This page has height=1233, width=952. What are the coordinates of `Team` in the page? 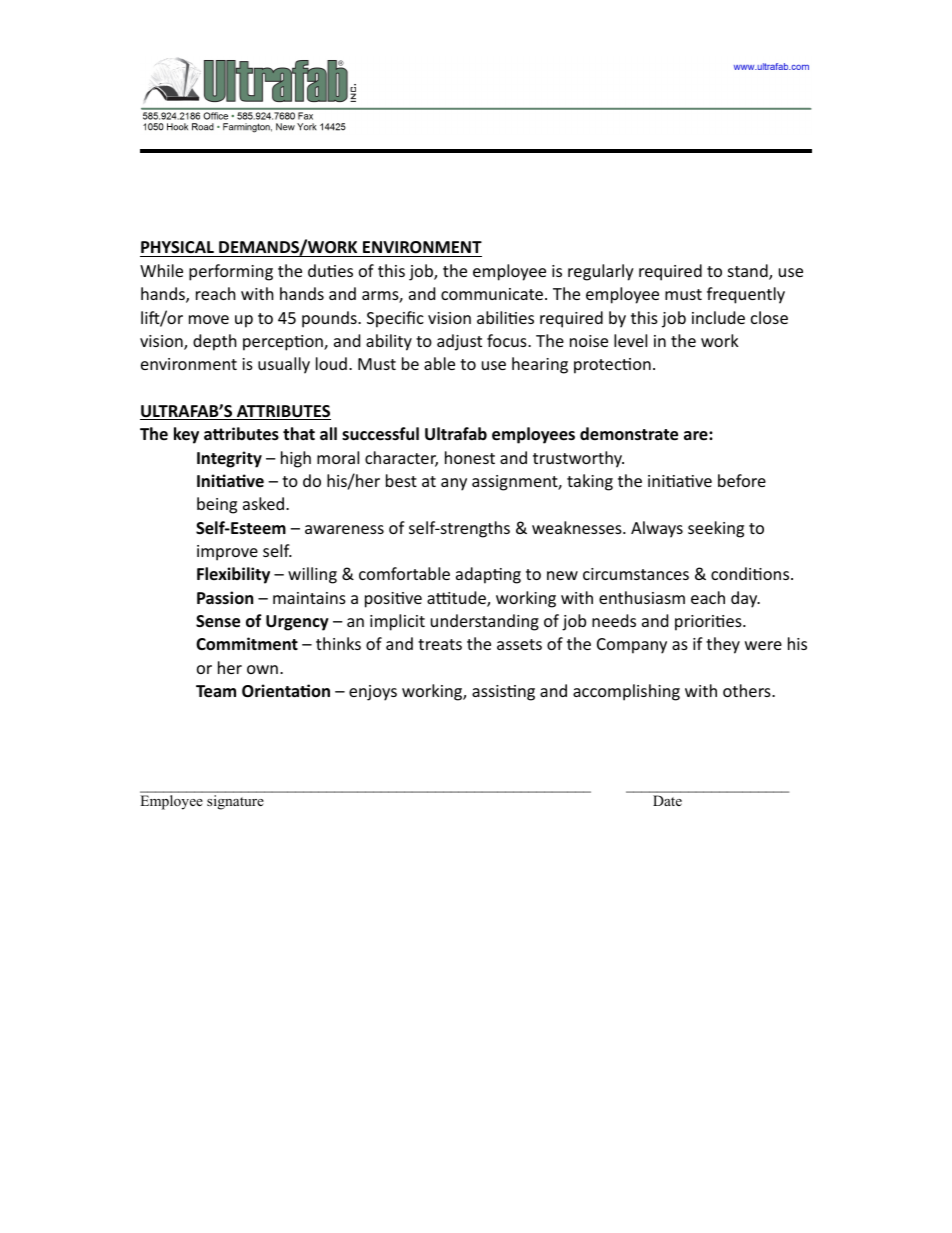 It's located at (216, 691).
